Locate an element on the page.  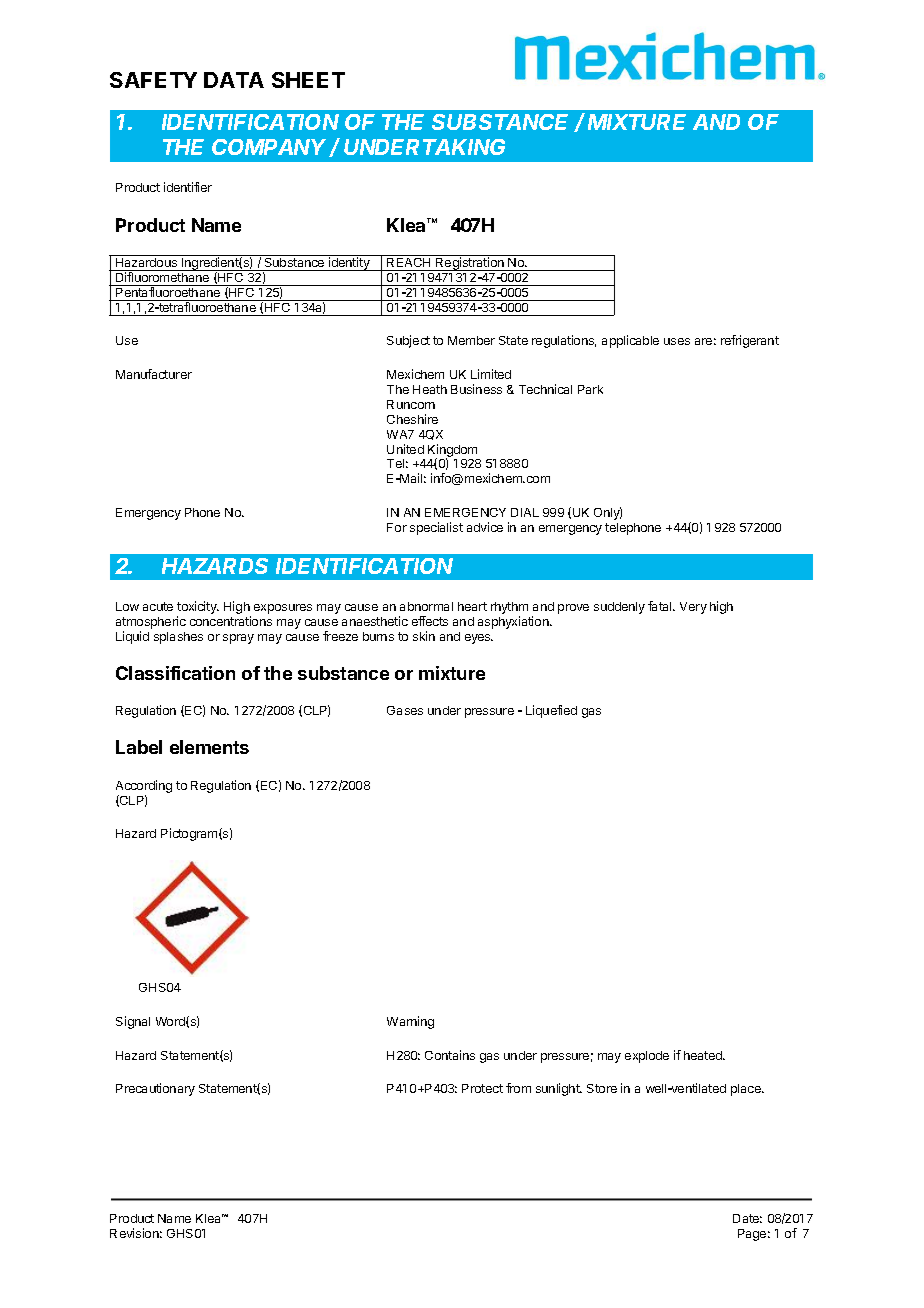
Very is located at coordinates (693, 608).
